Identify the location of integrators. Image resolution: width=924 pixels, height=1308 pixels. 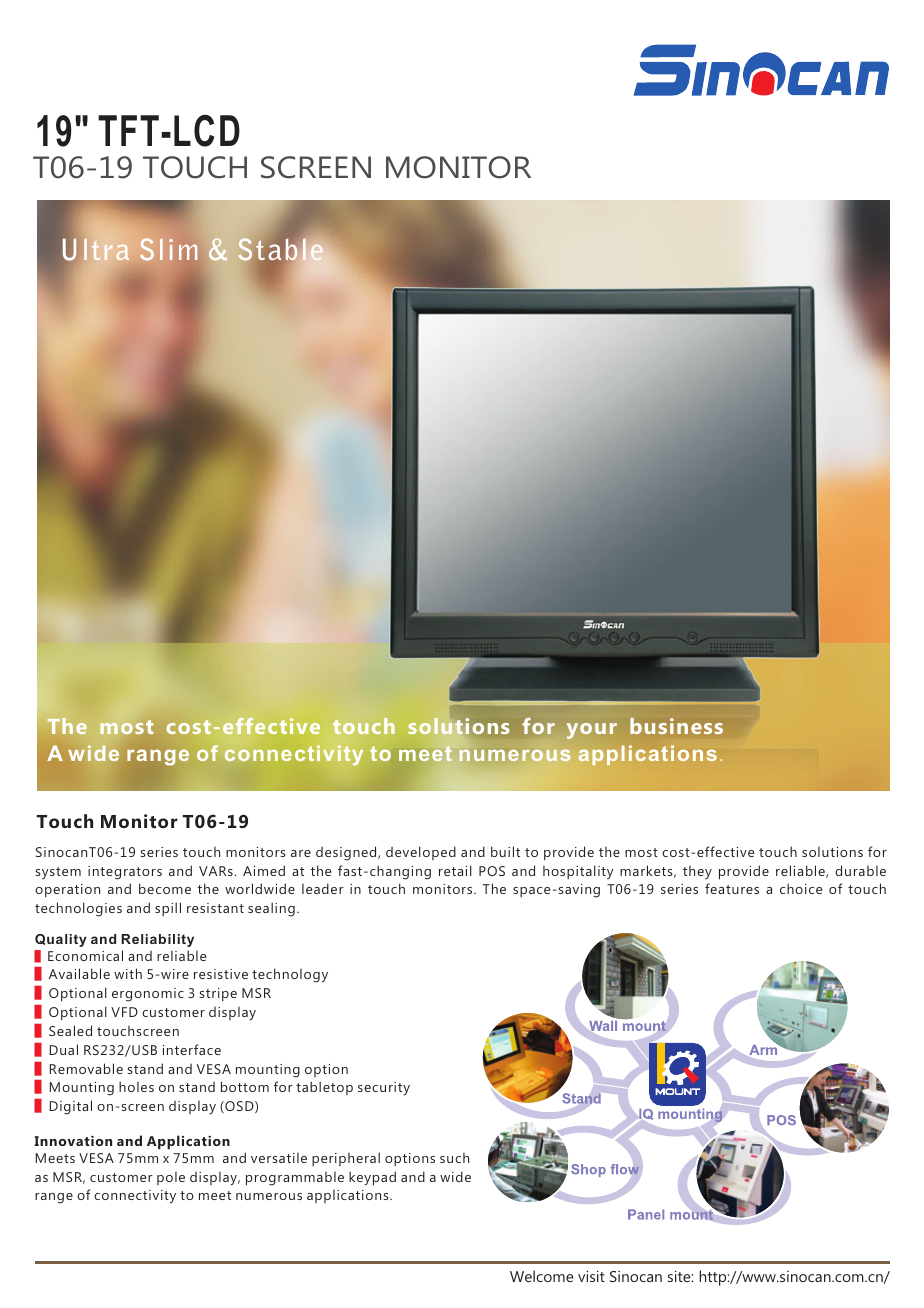
(125, 873).
